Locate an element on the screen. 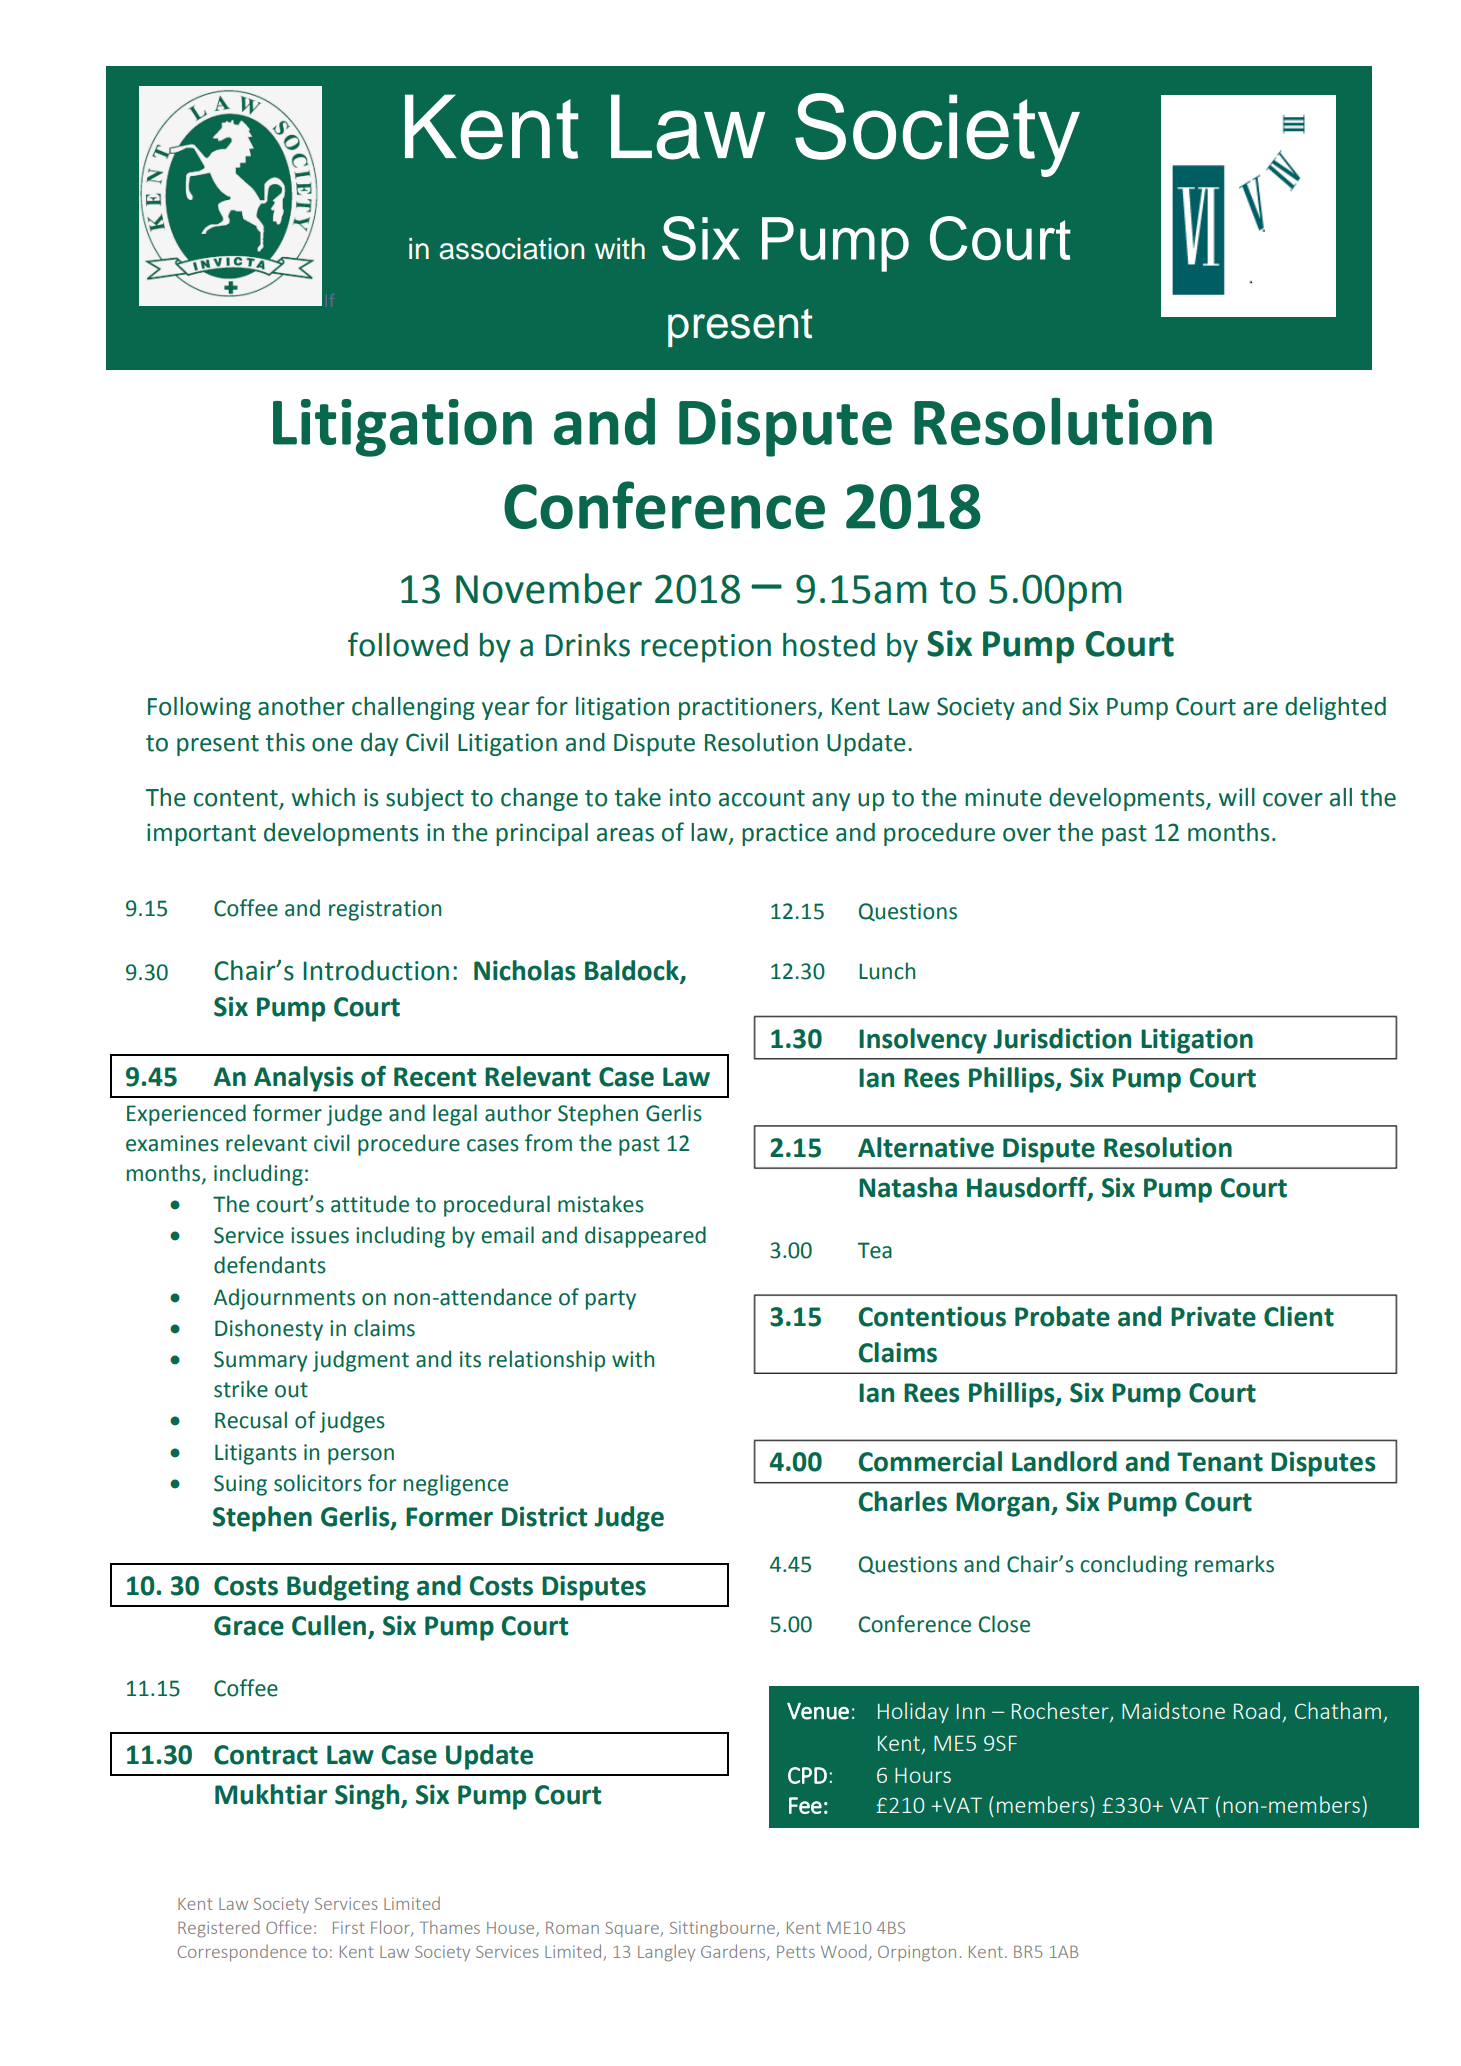  Wood is located at coordinates (843, 1951).
